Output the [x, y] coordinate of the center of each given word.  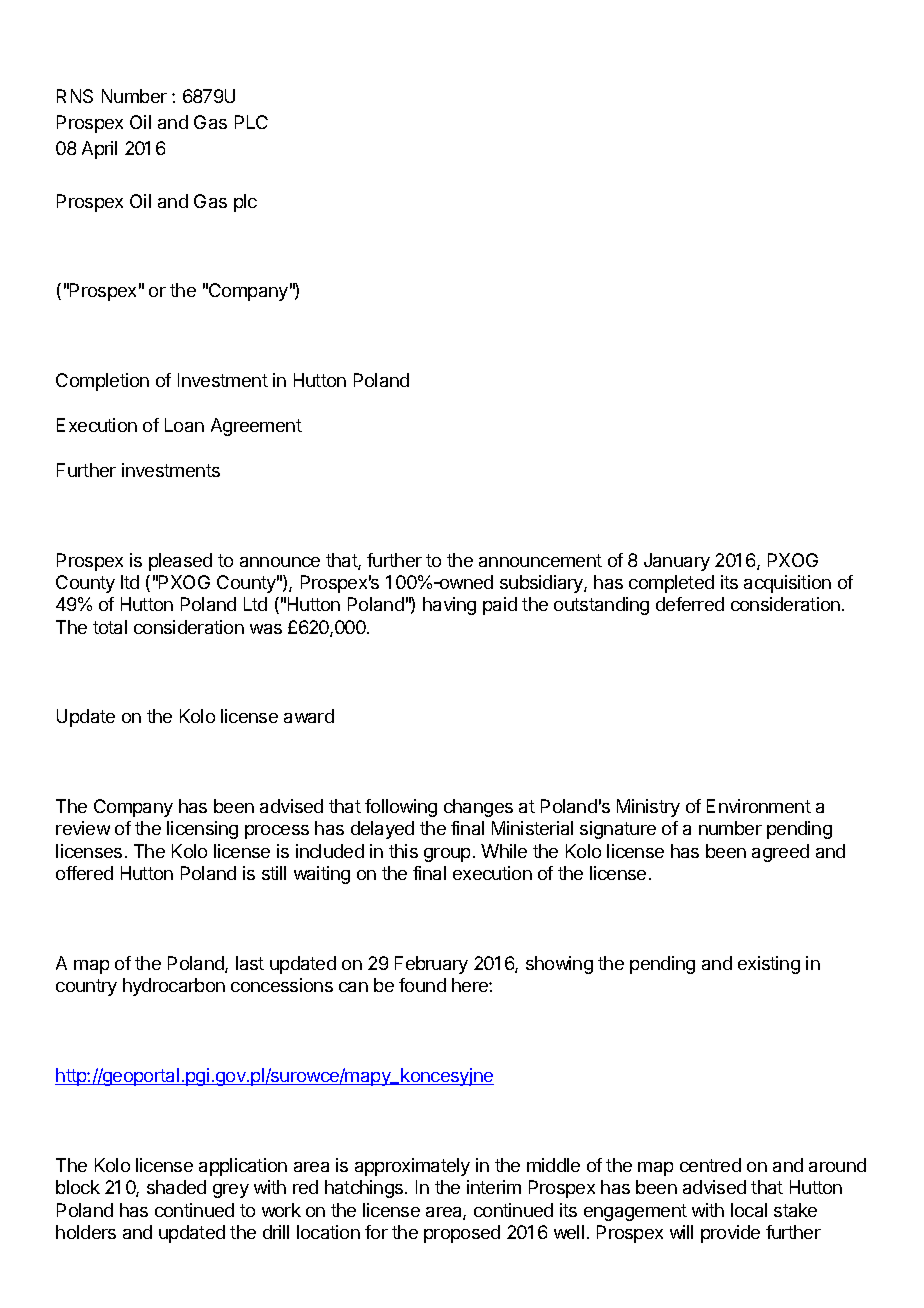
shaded [176, 1187]
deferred [690, 604]
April [99, 150]
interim [494, 1187]
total [110, 627]
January [677, 562]
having [449, 606]
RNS [75, 96]
